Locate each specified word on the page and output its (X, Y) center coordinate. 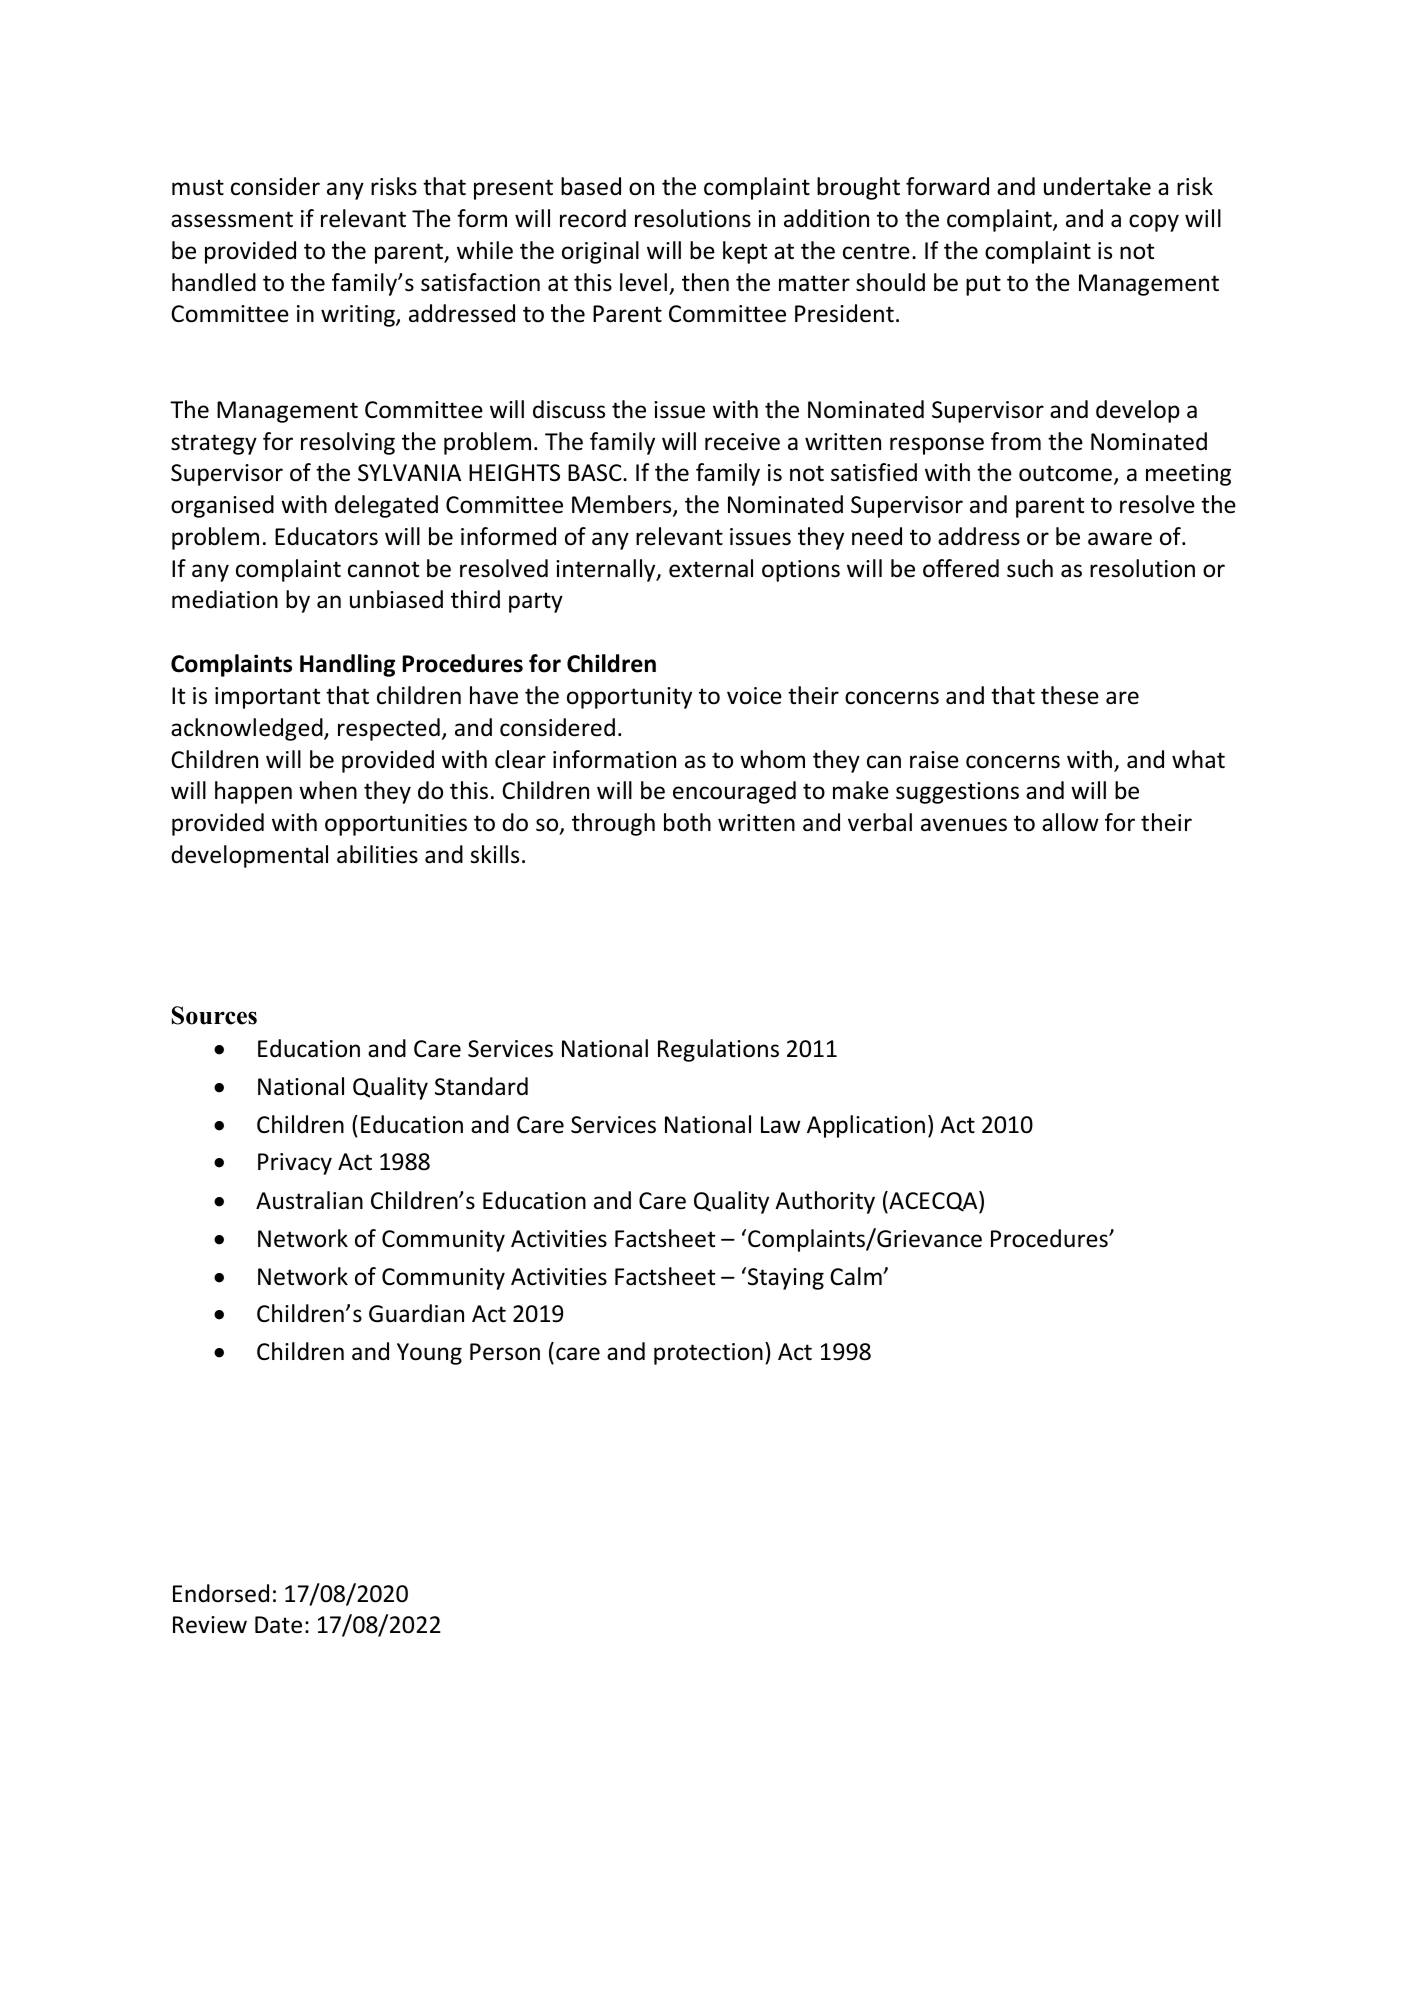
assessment (232, 219)
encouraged (734, 792)
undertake (1097, 186)
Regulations (718, 1050)
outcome (1065, 473)
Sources (214, 1015)
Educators (326, 536)
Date (278, 1625)
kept (745, 252)
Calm (857, 1276)
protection (708, 1354)
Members (623, 505)
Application (866, 1126)
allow (1070, 822)
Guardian (416, 1313)
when (328, 790)
